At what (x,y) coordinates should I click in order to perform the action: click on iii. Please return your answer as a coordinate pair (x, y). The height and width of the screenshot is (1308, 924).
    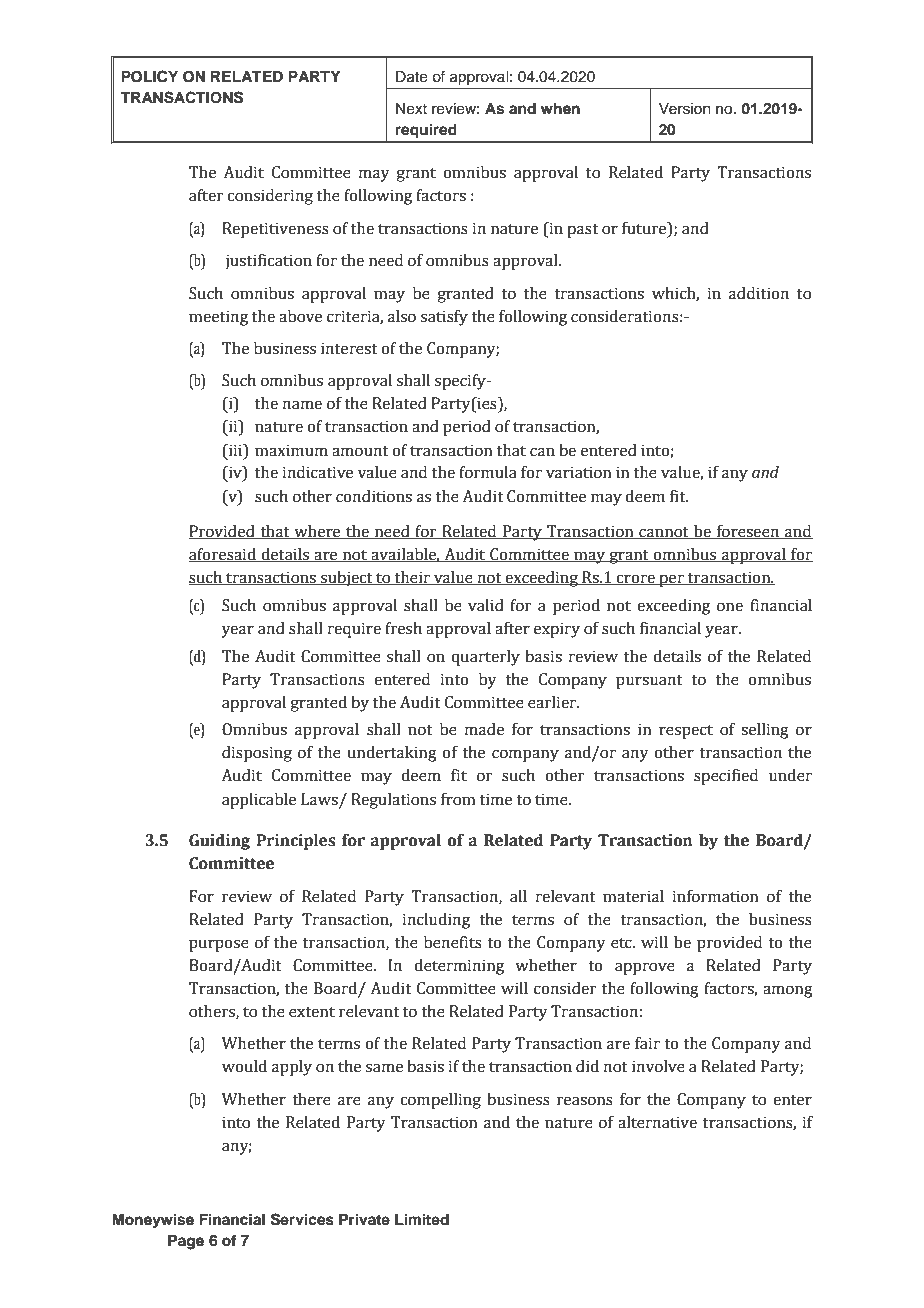
    Looking at the image, I should click on (235, 450).
